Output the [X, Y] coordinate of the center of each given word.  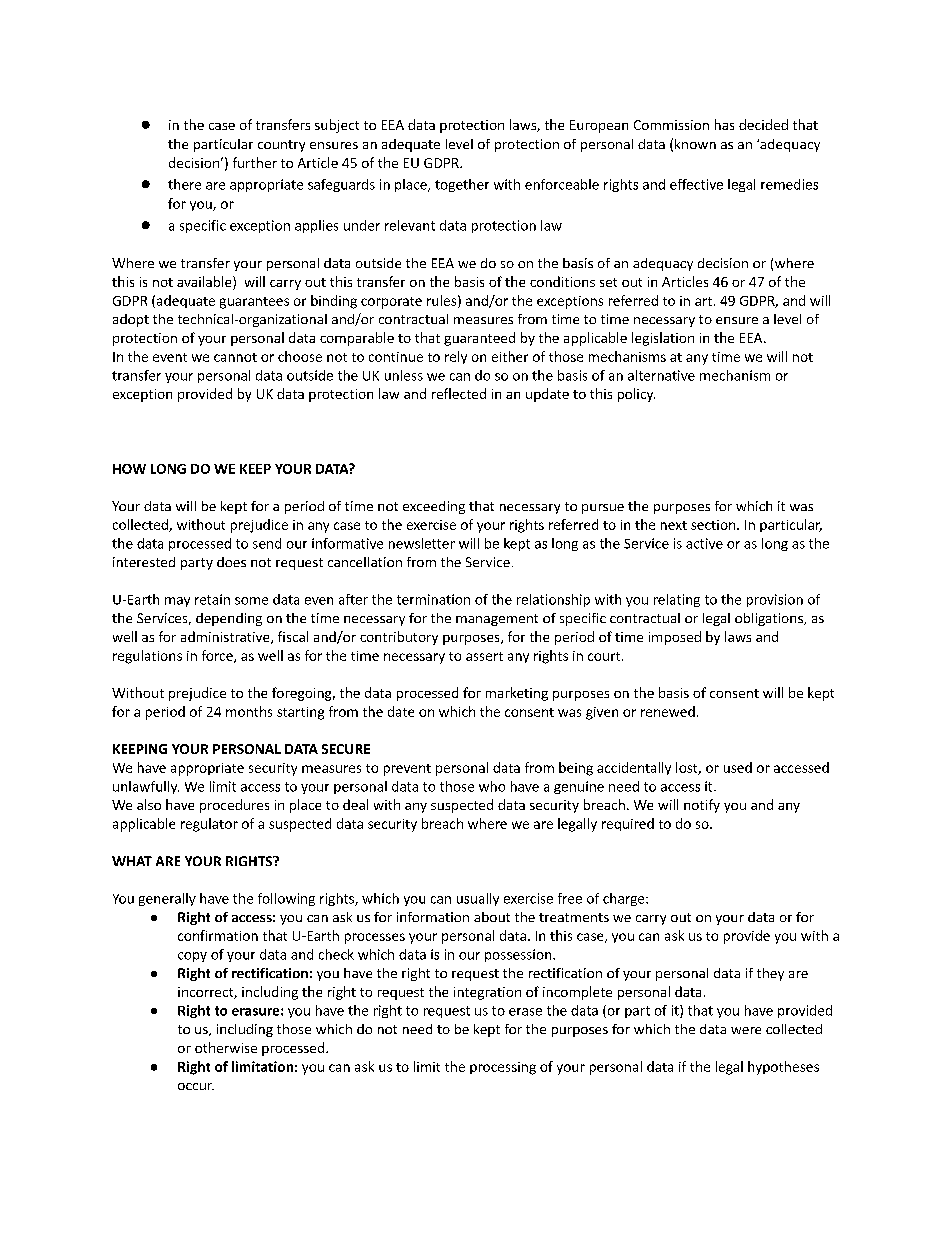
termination [433, 599]
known [695, 144]
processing [503, 1068]
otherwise [226, 1047]
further [255, 162]
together [462, 185]
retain [212, 599]
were [746, 1030]
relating [677, 600]
